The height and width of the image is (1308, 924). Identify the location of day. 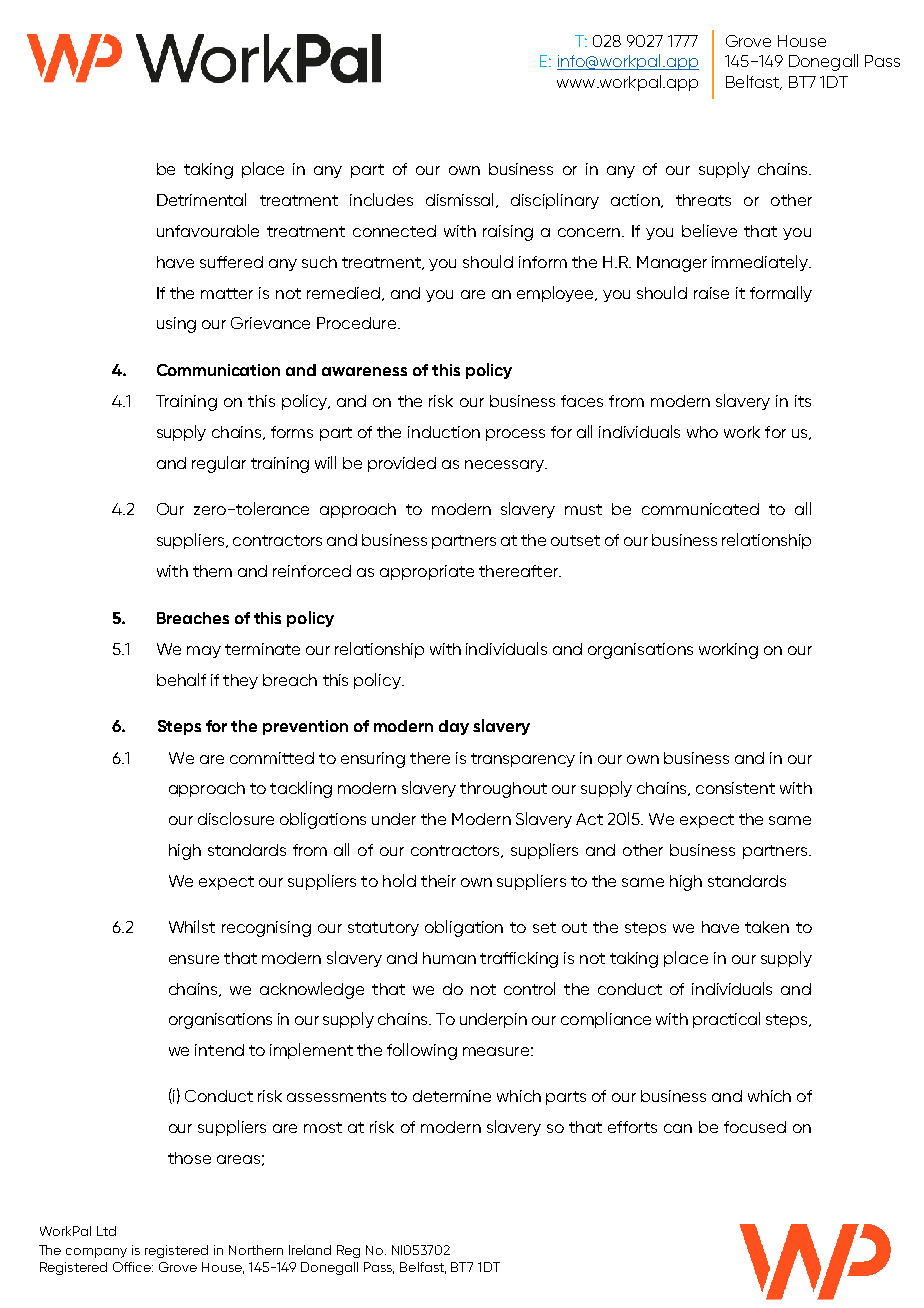
(454, 727).
